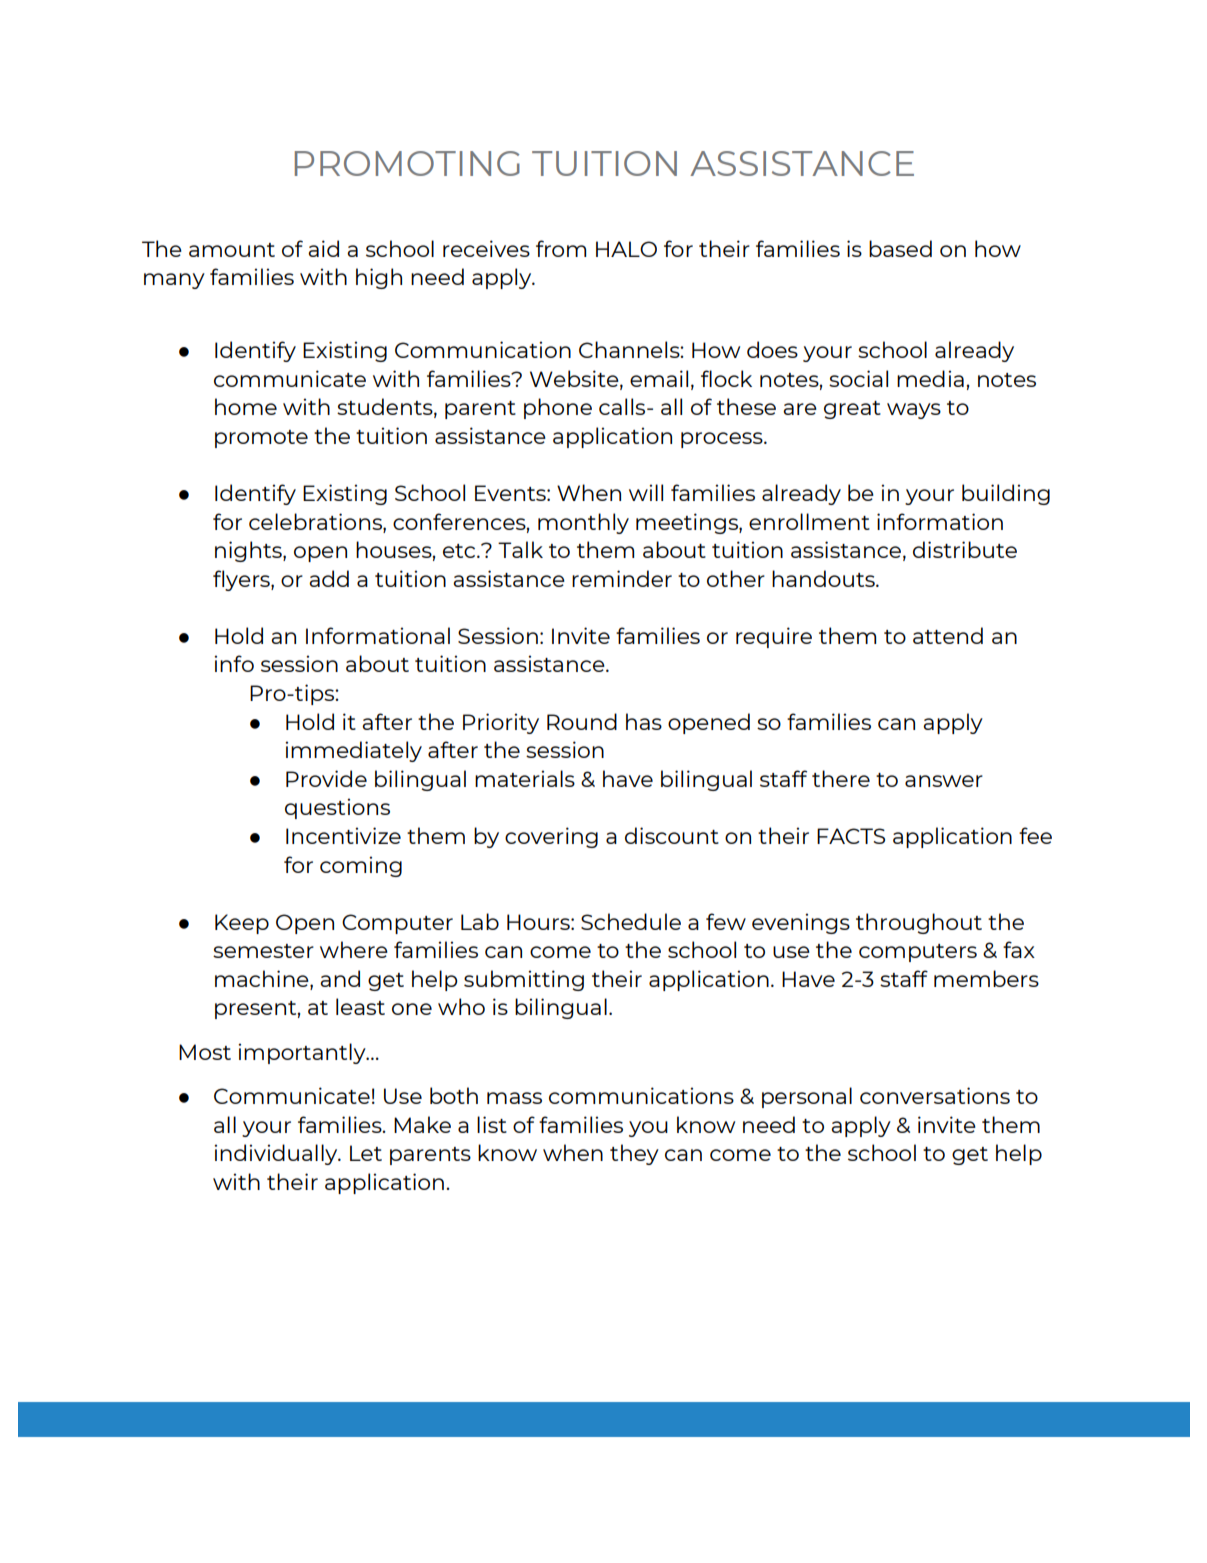 The image size is (1207, 1563). What do you see at coordinates (277, 1154) in the screenshot?
I see `individually` at bounding box center [277, 1154].
